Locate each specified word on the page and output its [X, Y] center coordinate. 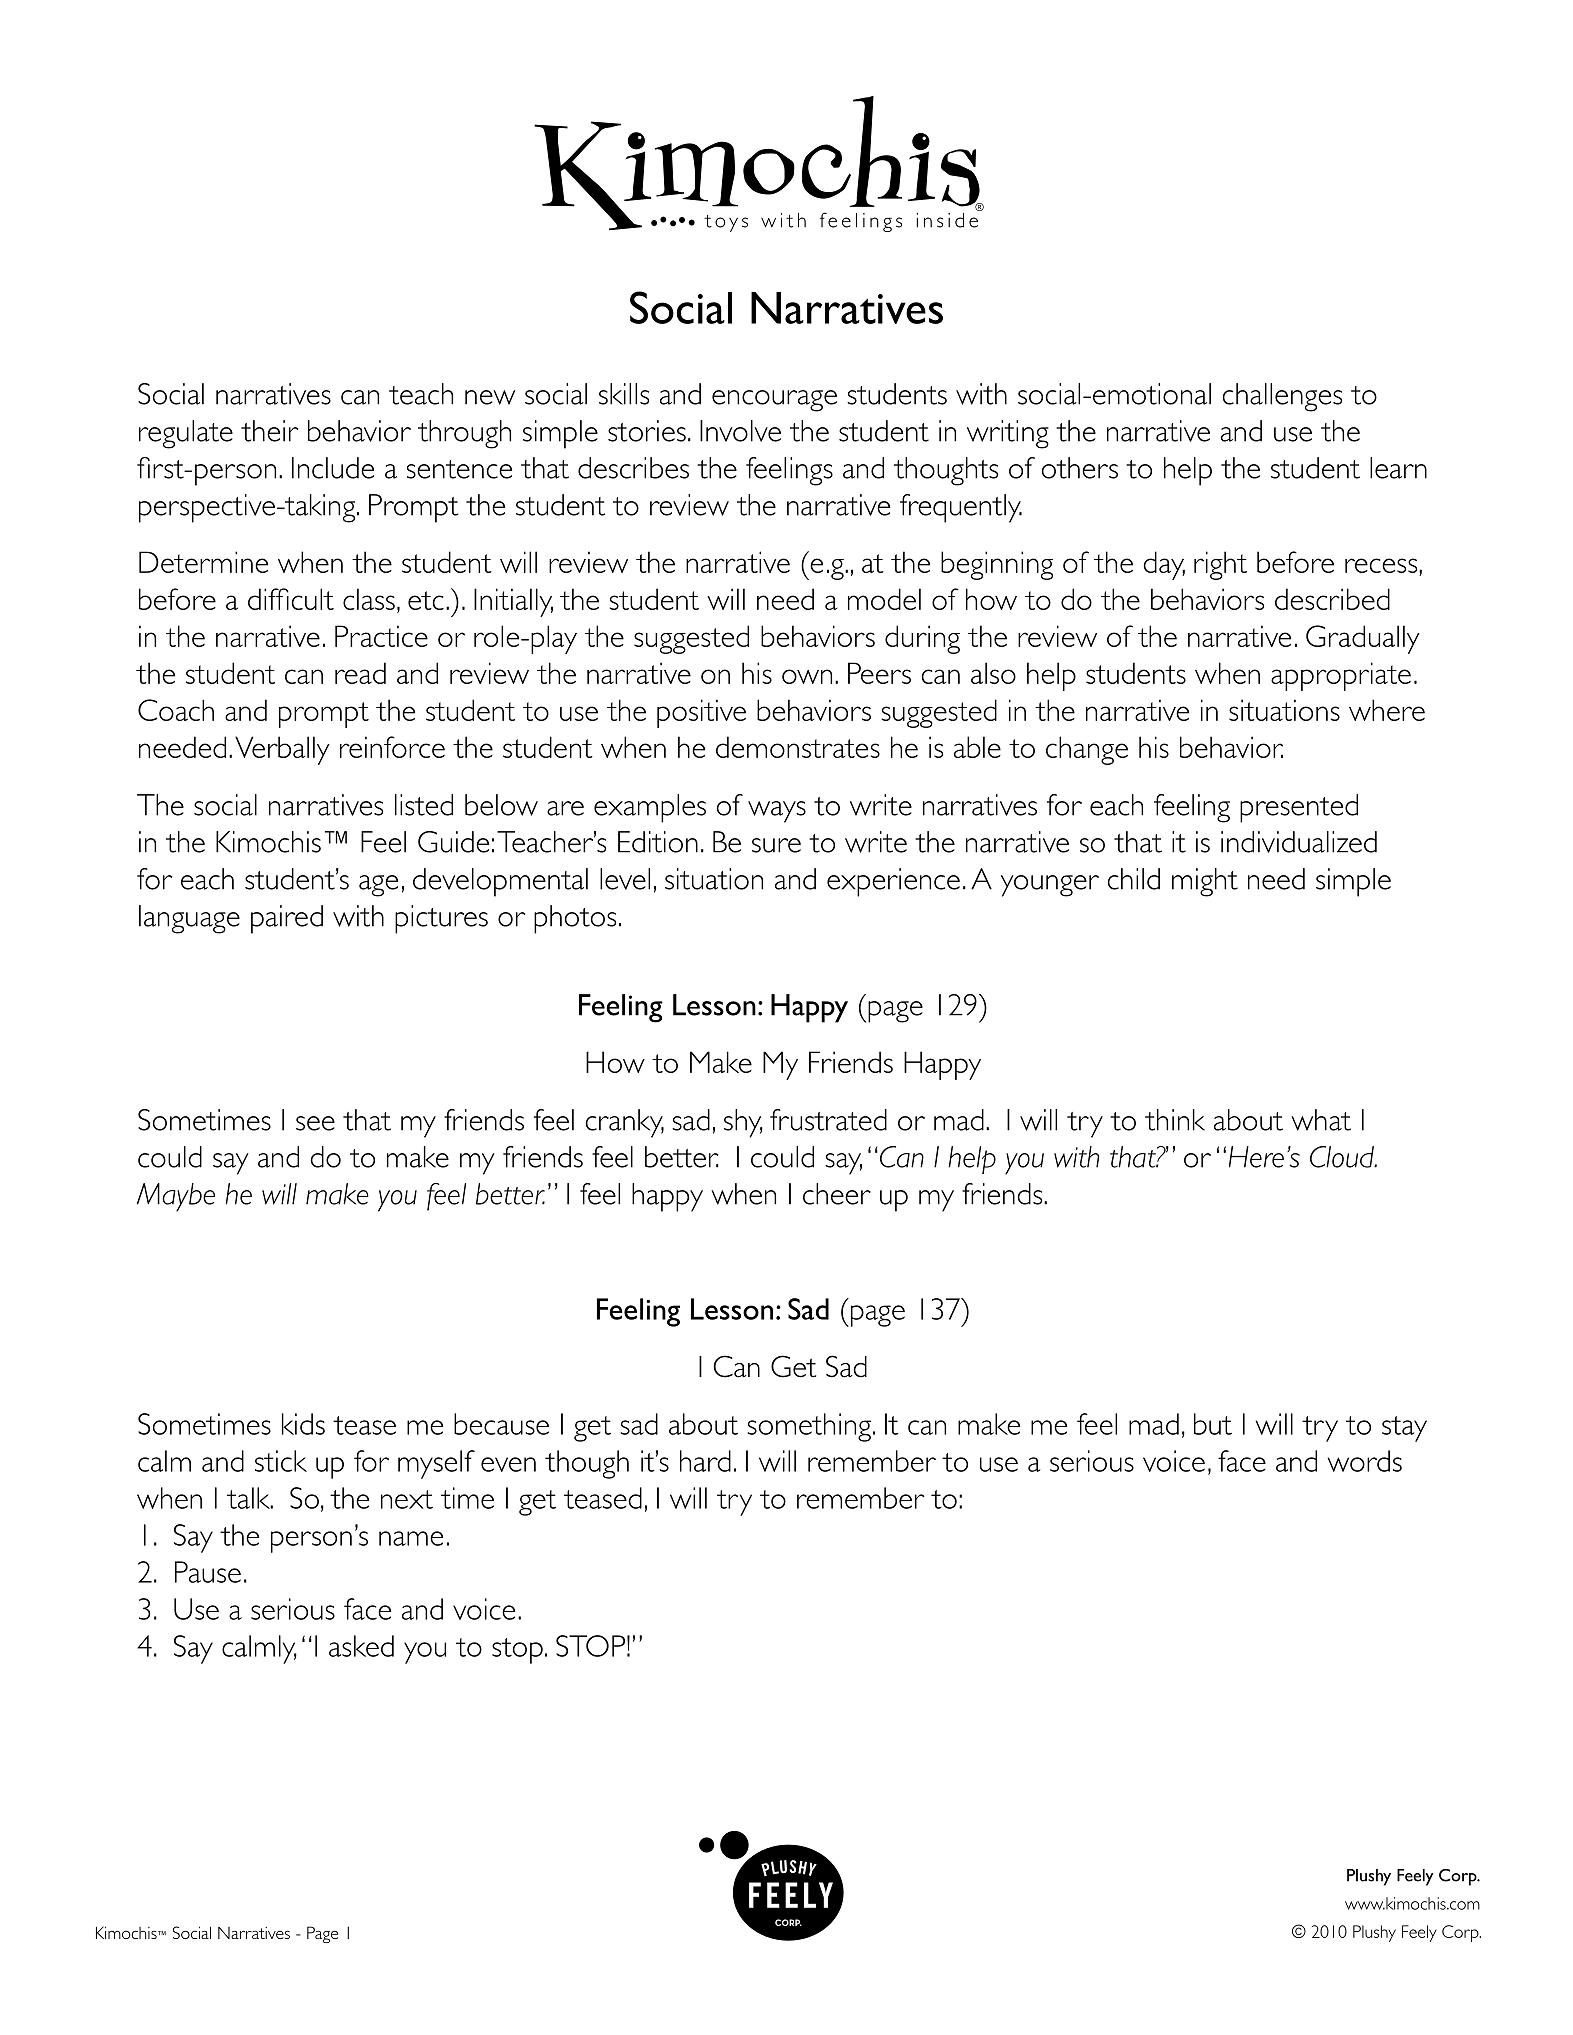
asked [361, 1646]
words [1365, 1461]
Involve [740, 431]
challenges [1282, 397]
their [270, 431]
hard [705, 1461]
